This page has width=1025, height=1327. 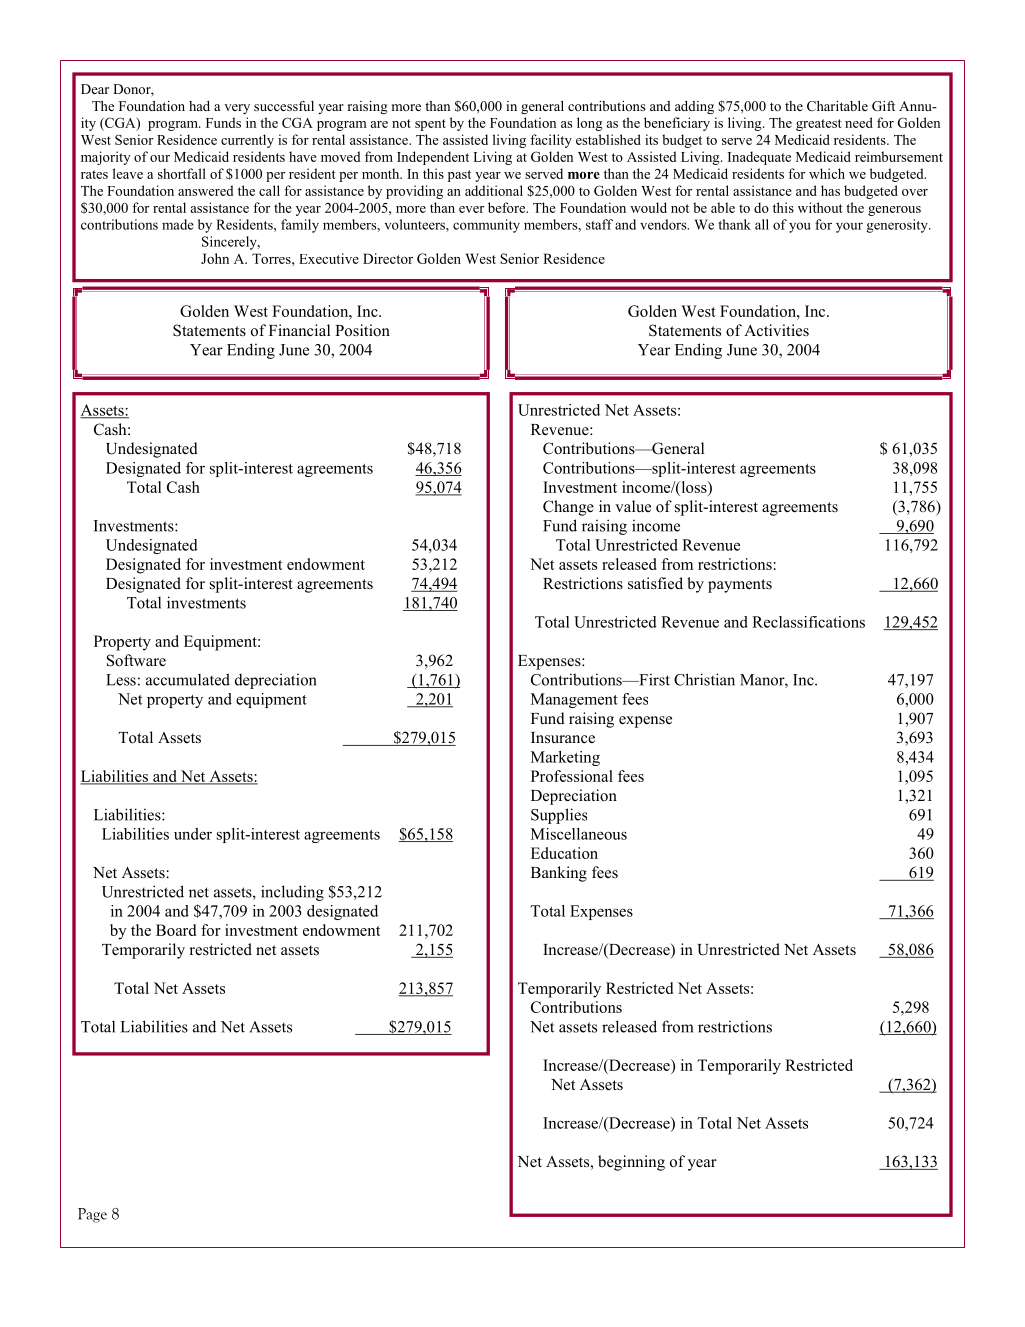 I want to click on Financial, so click(x=299, y=330).
